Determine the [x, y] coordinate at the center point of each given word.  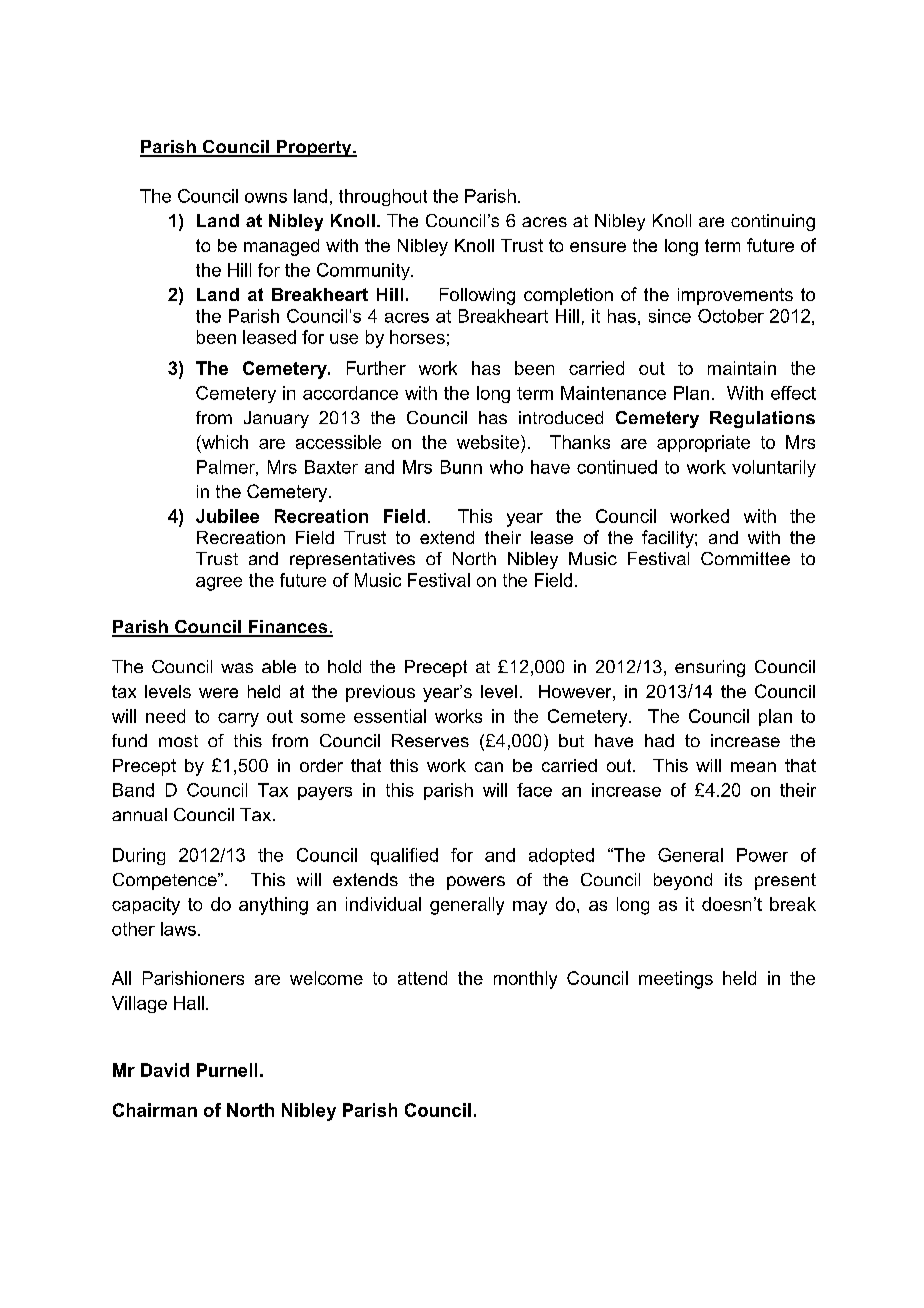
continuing [773, 222]
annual [139, 814]
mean [753, 767]
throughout [383, 197]
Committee [745, 558]
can [489, 767]
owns [266, 198]
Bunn [461, 467]
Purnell [227, 1070]
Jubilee [227, 516]
